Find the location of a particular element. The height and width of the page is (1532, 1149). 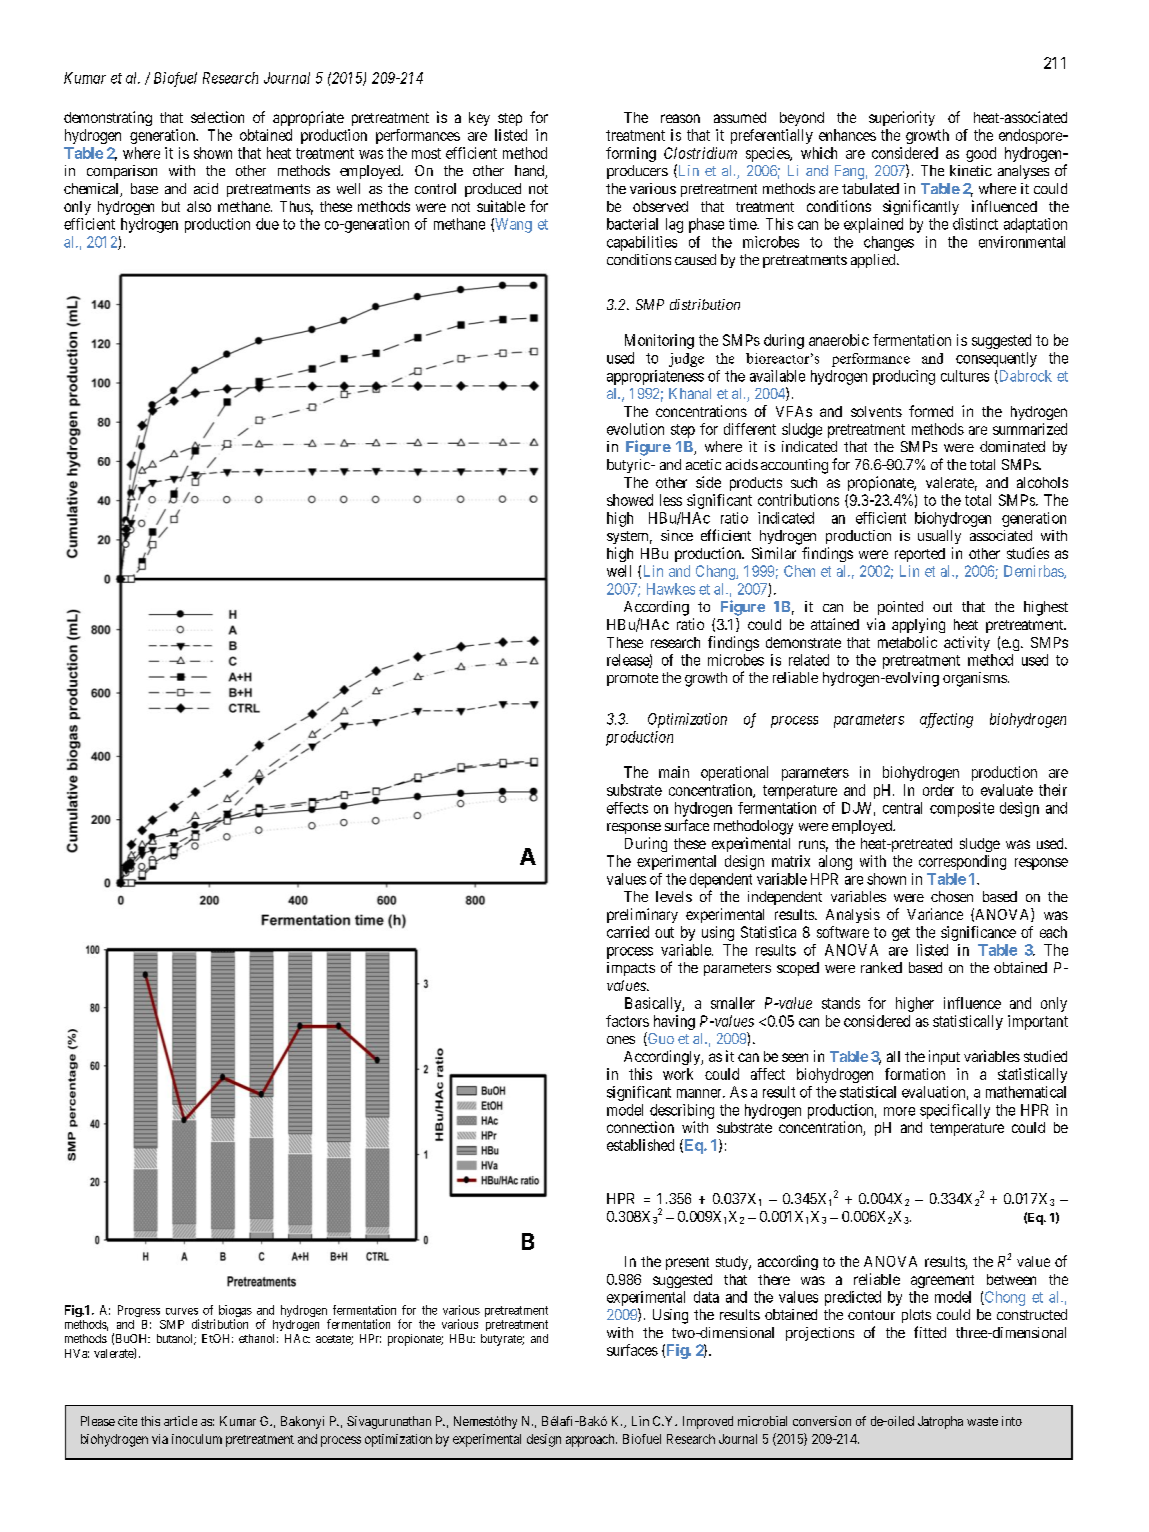

preliminary is located at coordinates (642, 915).
